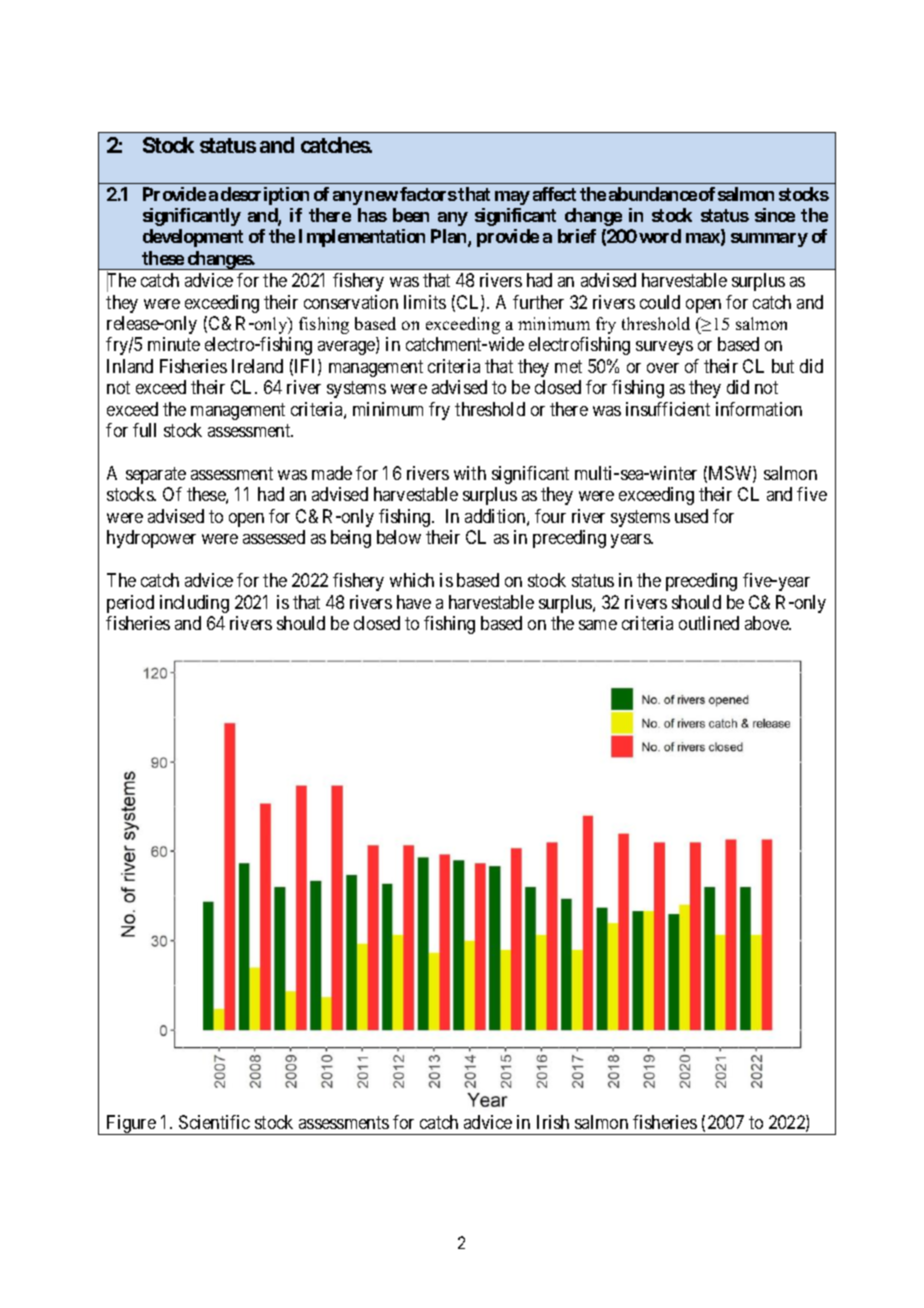 The image size is (924, 1308). Describe the element at coordinates (257, 366) in the screenshot. I see `Ireland` at that location.
